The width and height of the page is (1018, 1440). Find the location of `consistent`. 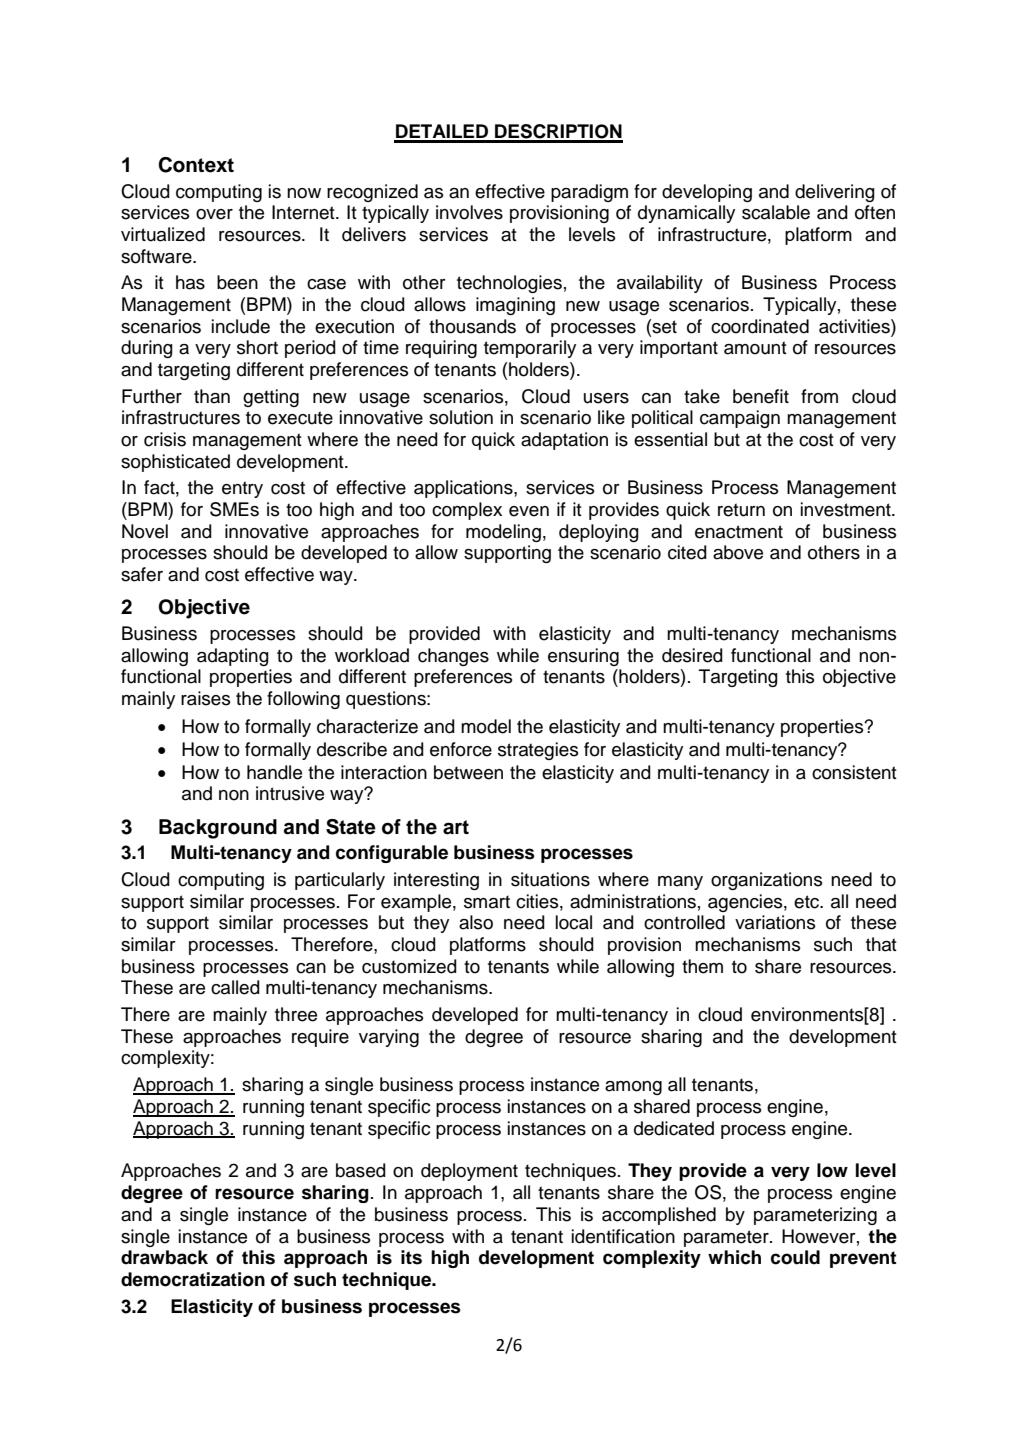

consistent is located at coordinates (854, 772).
